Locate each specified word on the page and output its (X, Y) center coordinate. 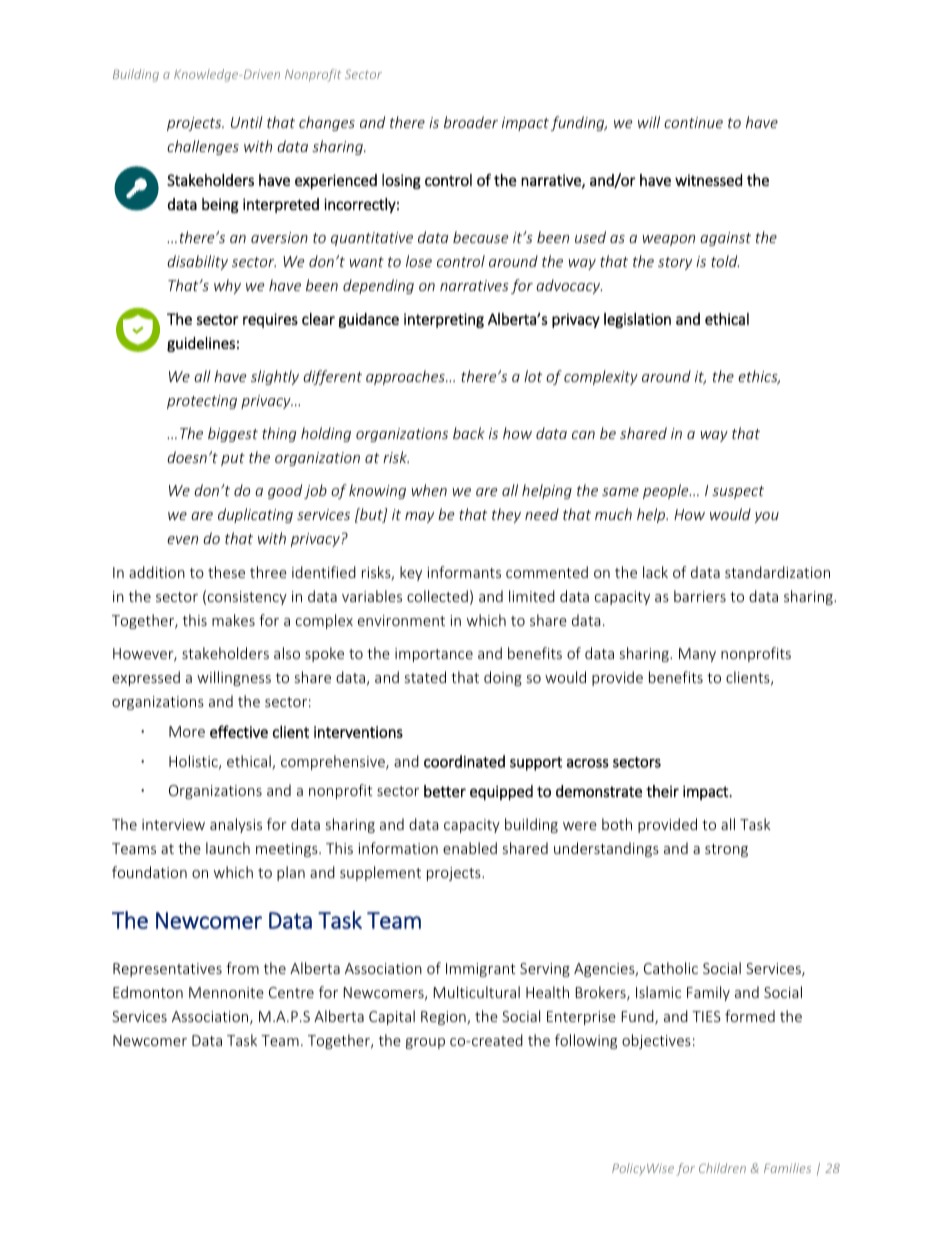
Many (697, 655)
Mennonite (226, 992)
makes (233, 620)
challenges (203, 147)
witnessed (708, 180)
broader (471, 122)
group (425, 1043)
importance (434, 655)
